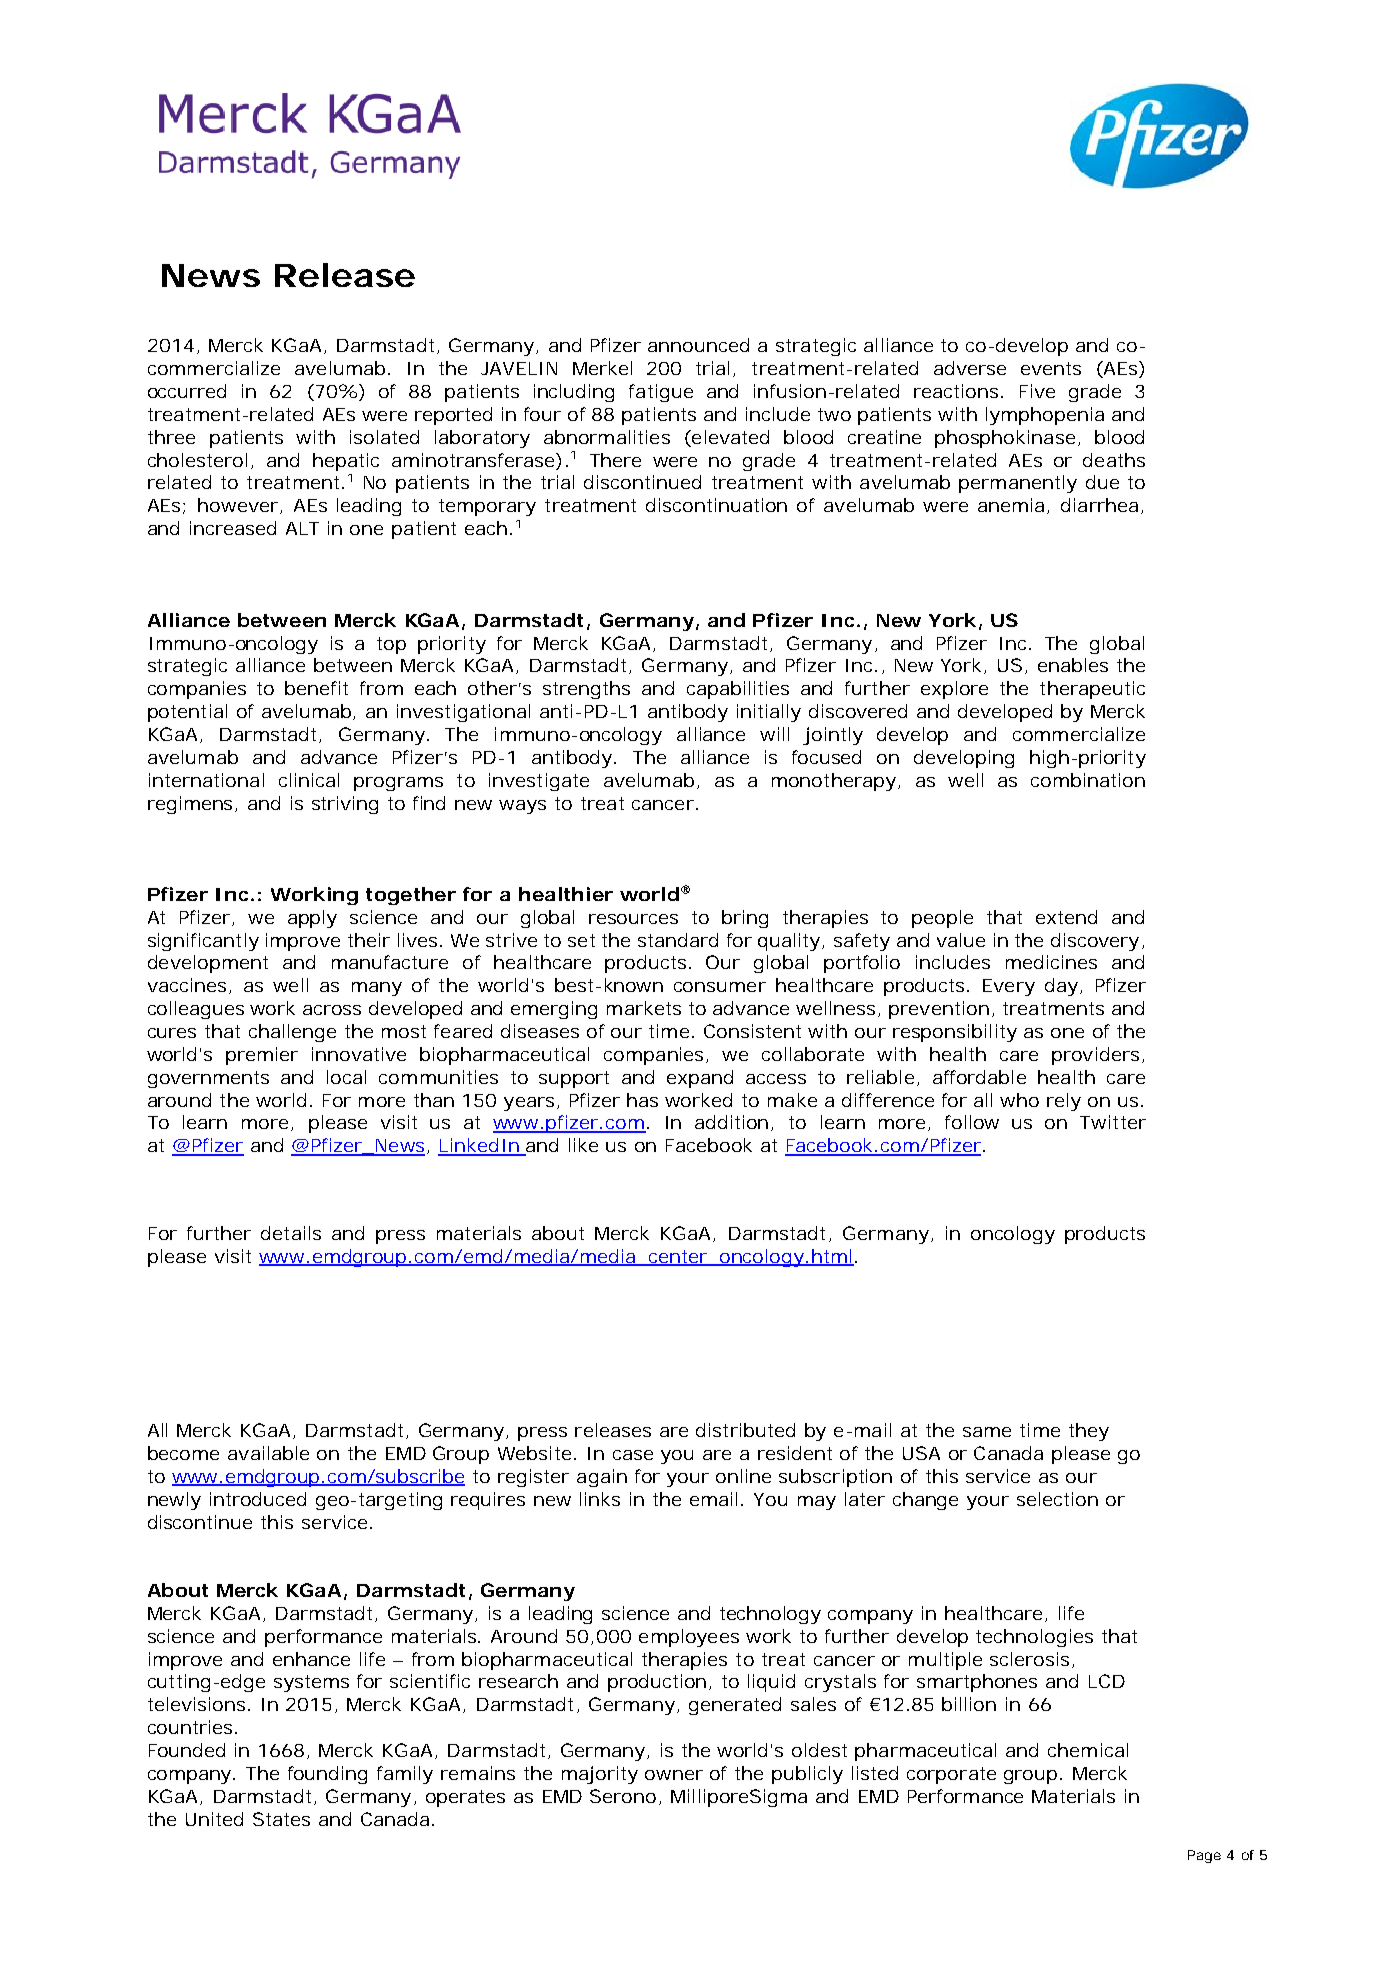 The image size is (1399, 1979). What do you see at coordinates (1051, 368) in the screenshot?
I see `events` at bounding box center [1051, 368].
